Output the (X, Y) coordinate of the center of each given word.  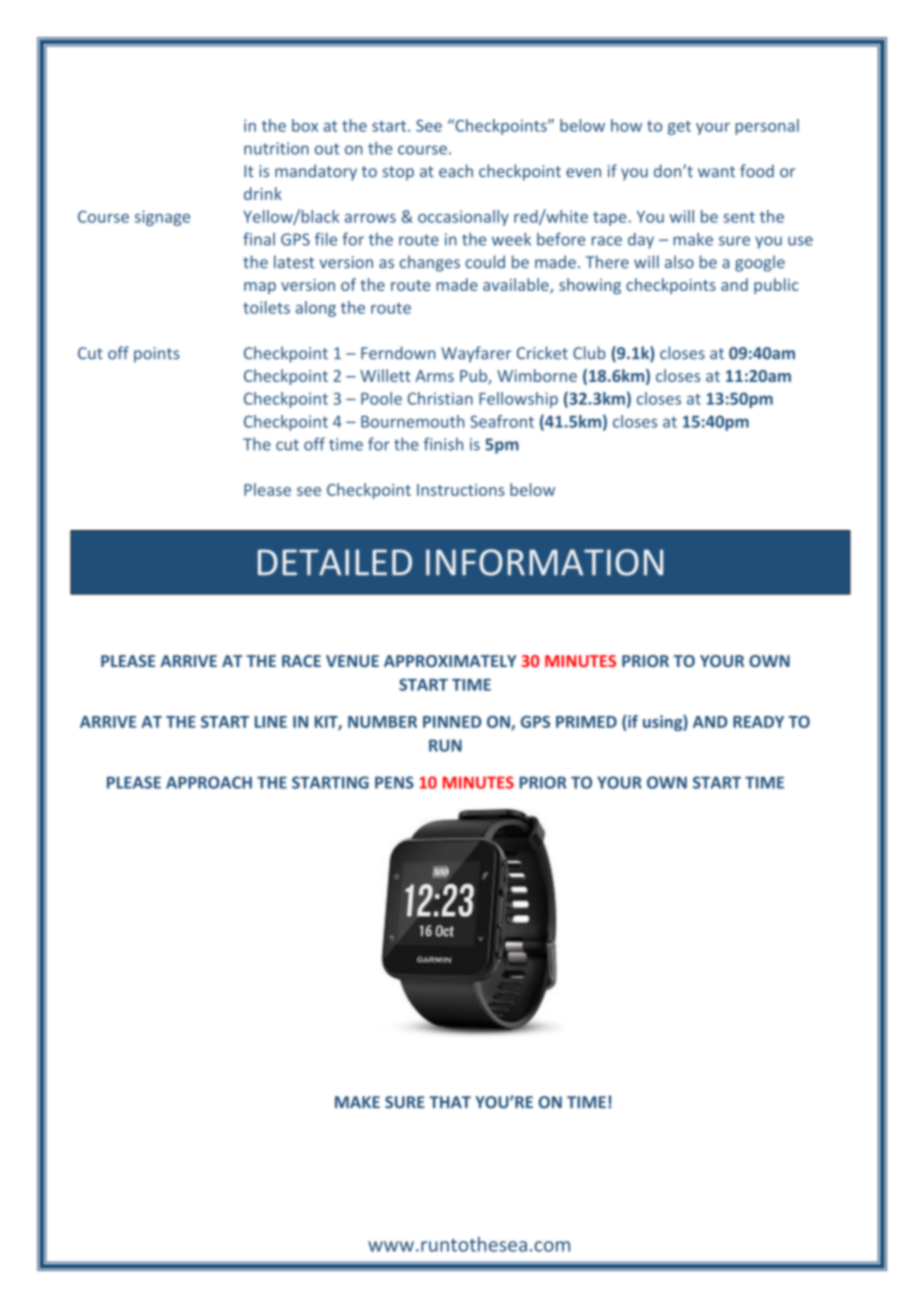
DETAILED (335, 562)
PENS (394, 782)
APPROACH (209, 782)
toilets (266, 307)
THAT (450, 1102)
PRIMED (586, 722)
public (776, 286)
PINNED (452, 722)
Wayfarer (476, 354)
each (456, 171)
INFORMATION (544, 562)
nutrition (276, 148)
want (716, 172)
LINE (271, 722)
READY (758, 722)
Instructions (461, 490)
